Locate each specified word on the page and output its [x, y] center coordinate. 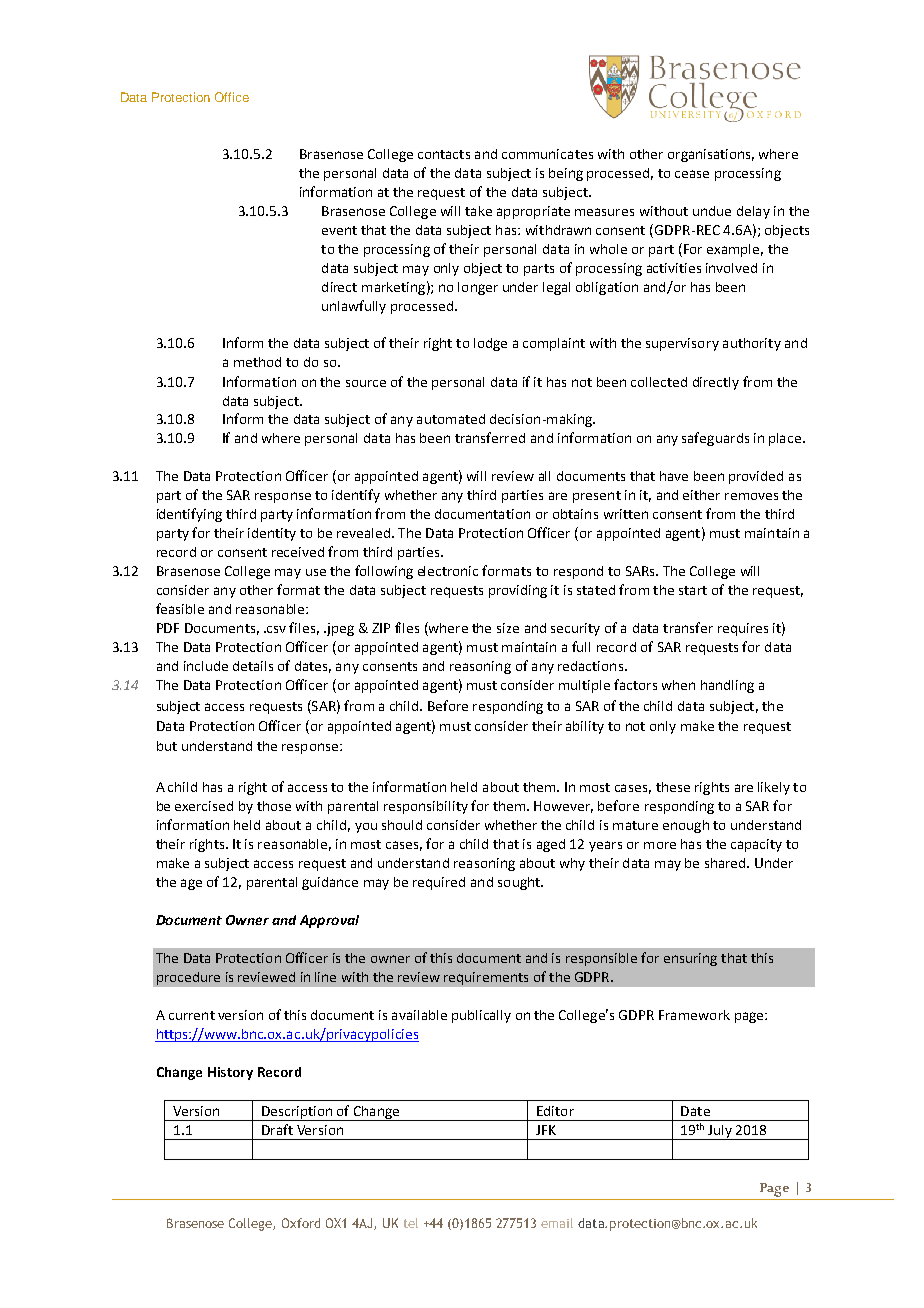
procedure [188, 978]
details [253, 666]
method [257, 362]
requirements [486, 978]
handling [727, 686]
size [508, 628]
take [478, 211]
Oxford [301, 1223]
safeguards [715, 439]
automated [451, 419]
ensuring [690, 959]
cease [692, 174]
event [339, 230]
